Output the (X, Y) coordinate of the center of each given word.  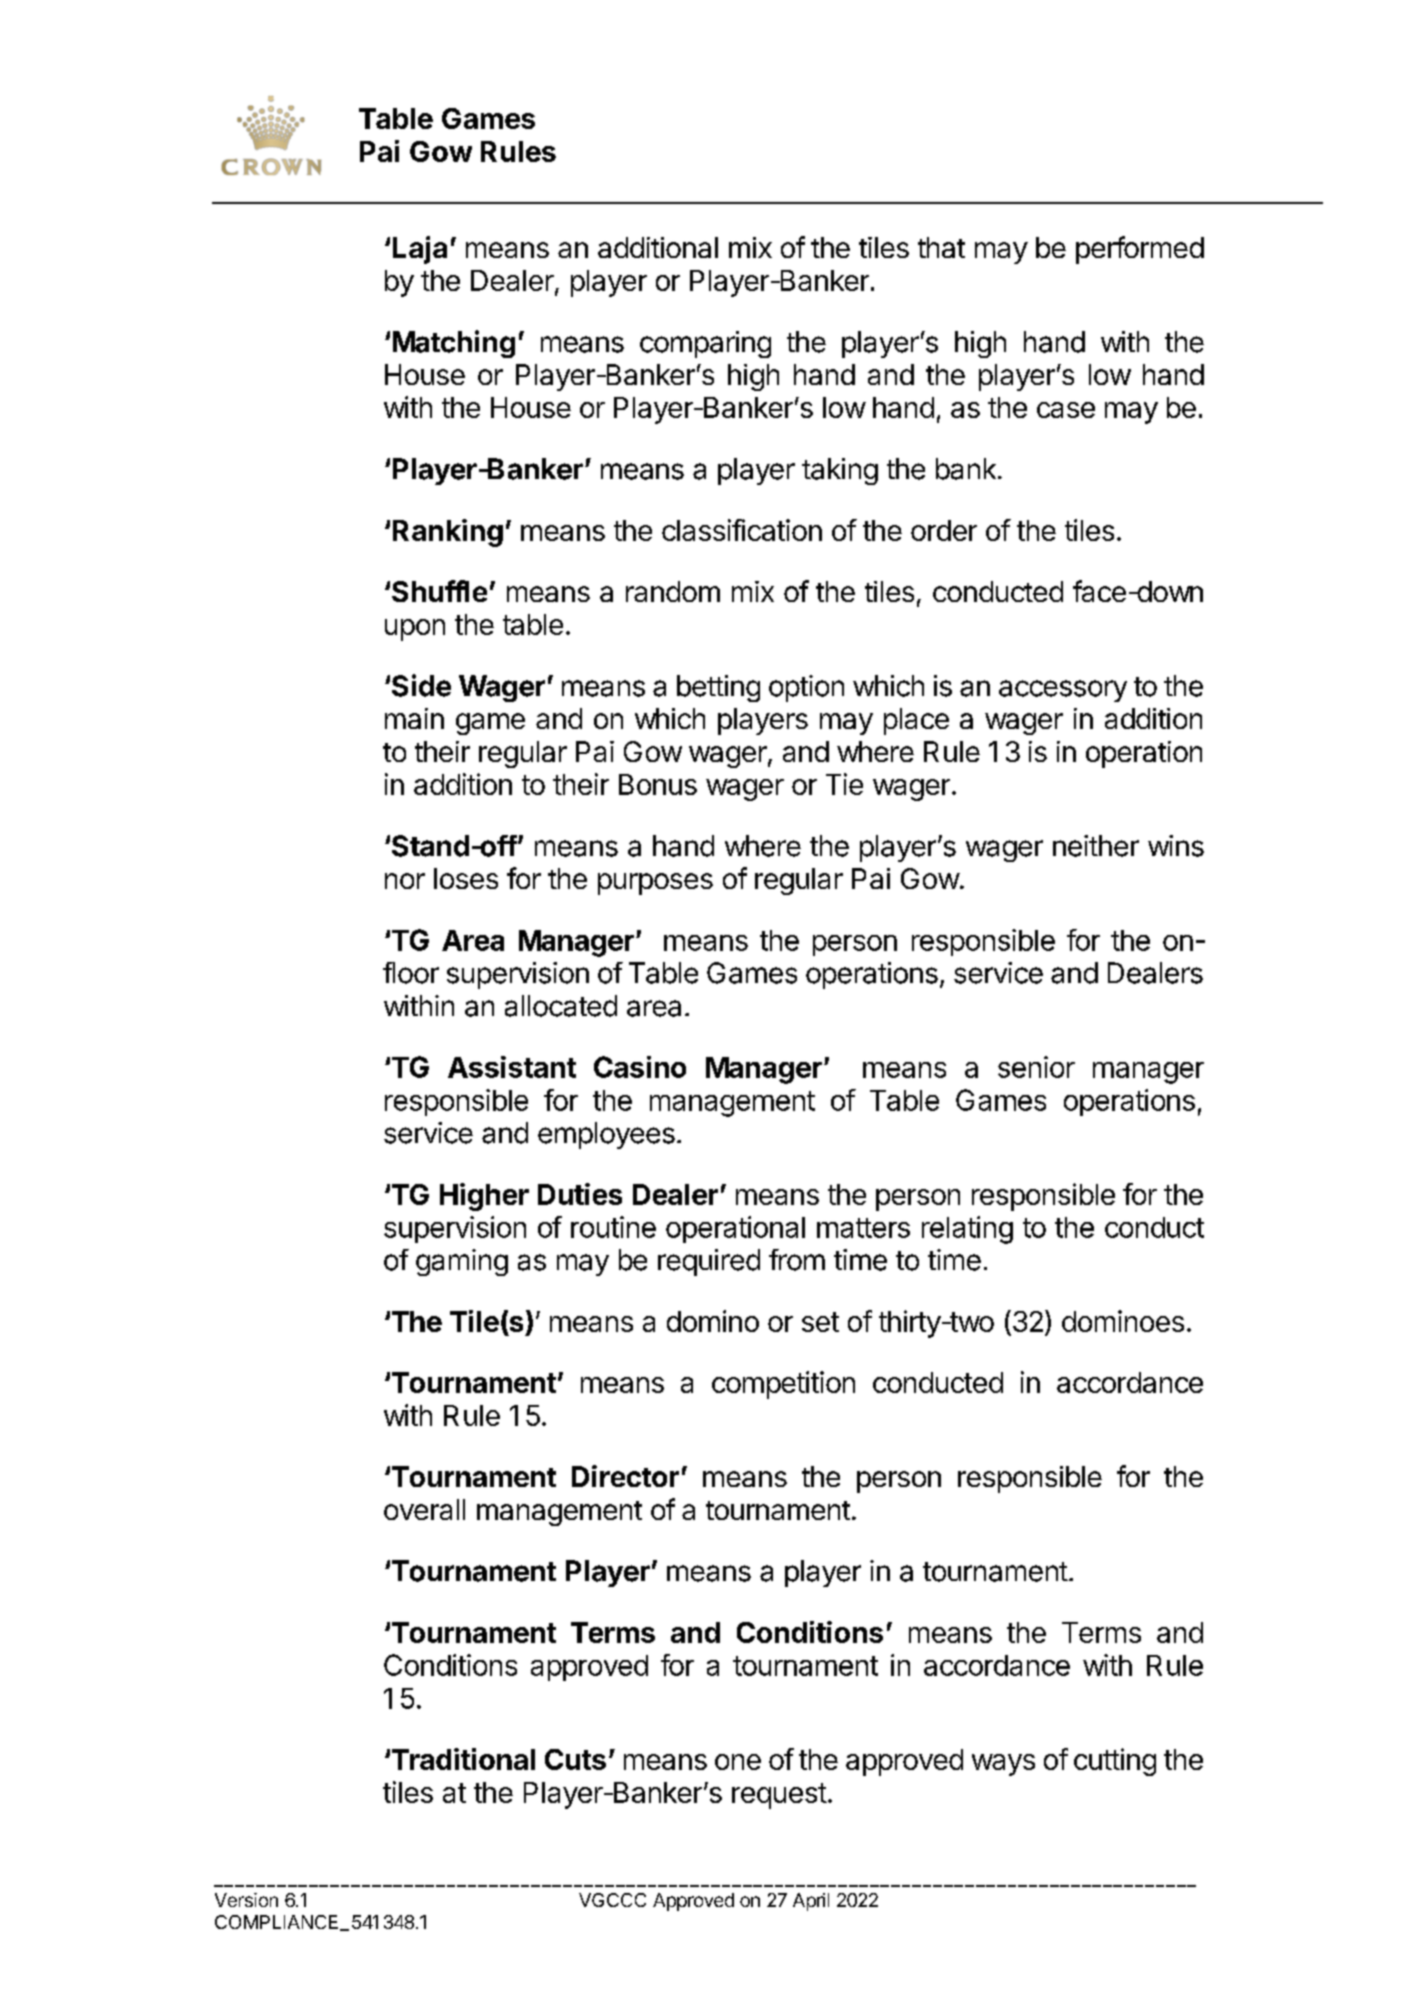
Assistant (512, 1067)
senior (1036, 1067)
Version (246, 1900)
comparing (705, 344)
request (779, 1796)
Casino (640, 1067)
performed (1140, 250)
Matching (454, 344)
